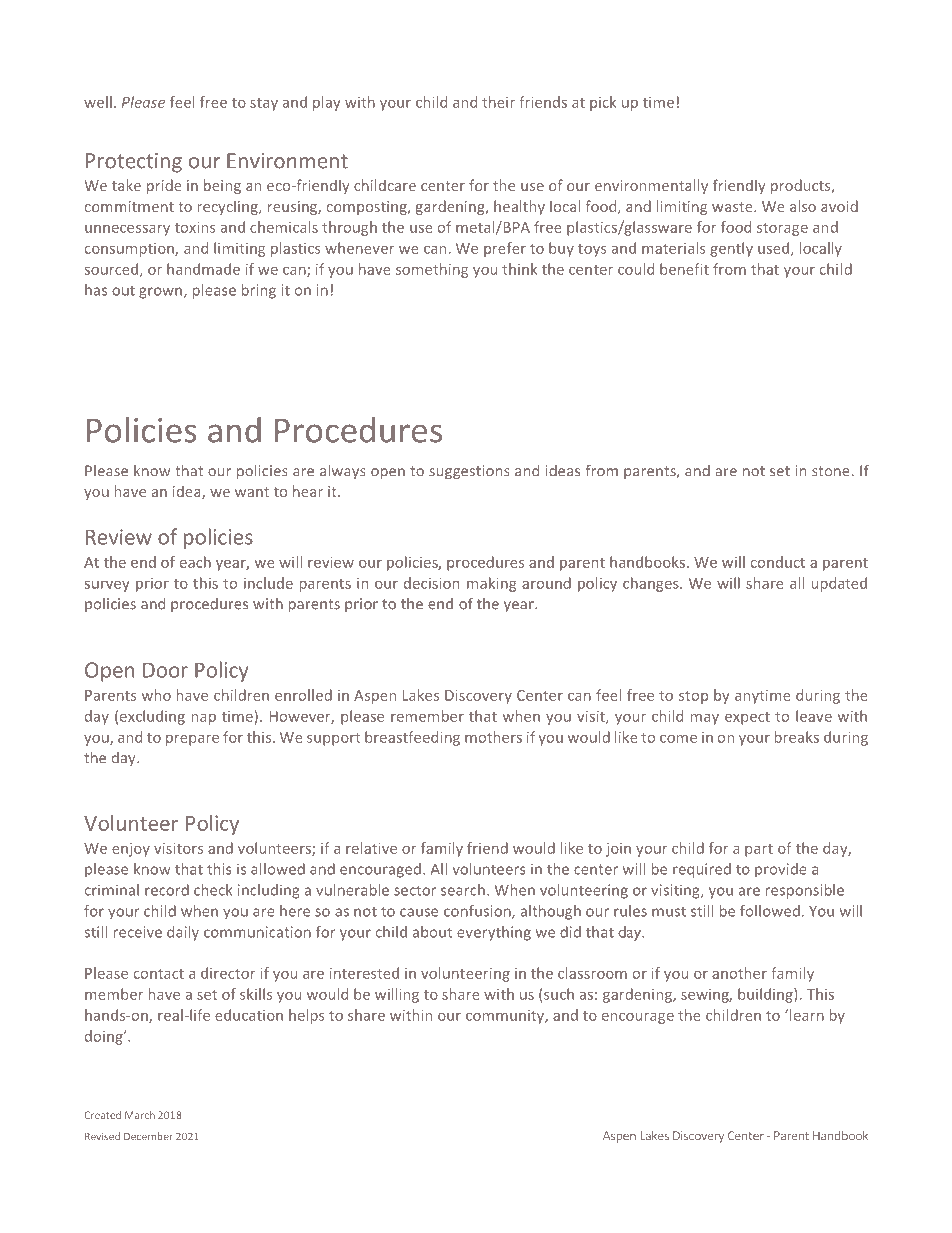 The height and width of the screenshot is (1233, 952). Describe the element at coordinates (469, 472) in the screenshot. I see `suggestions` at that location.
